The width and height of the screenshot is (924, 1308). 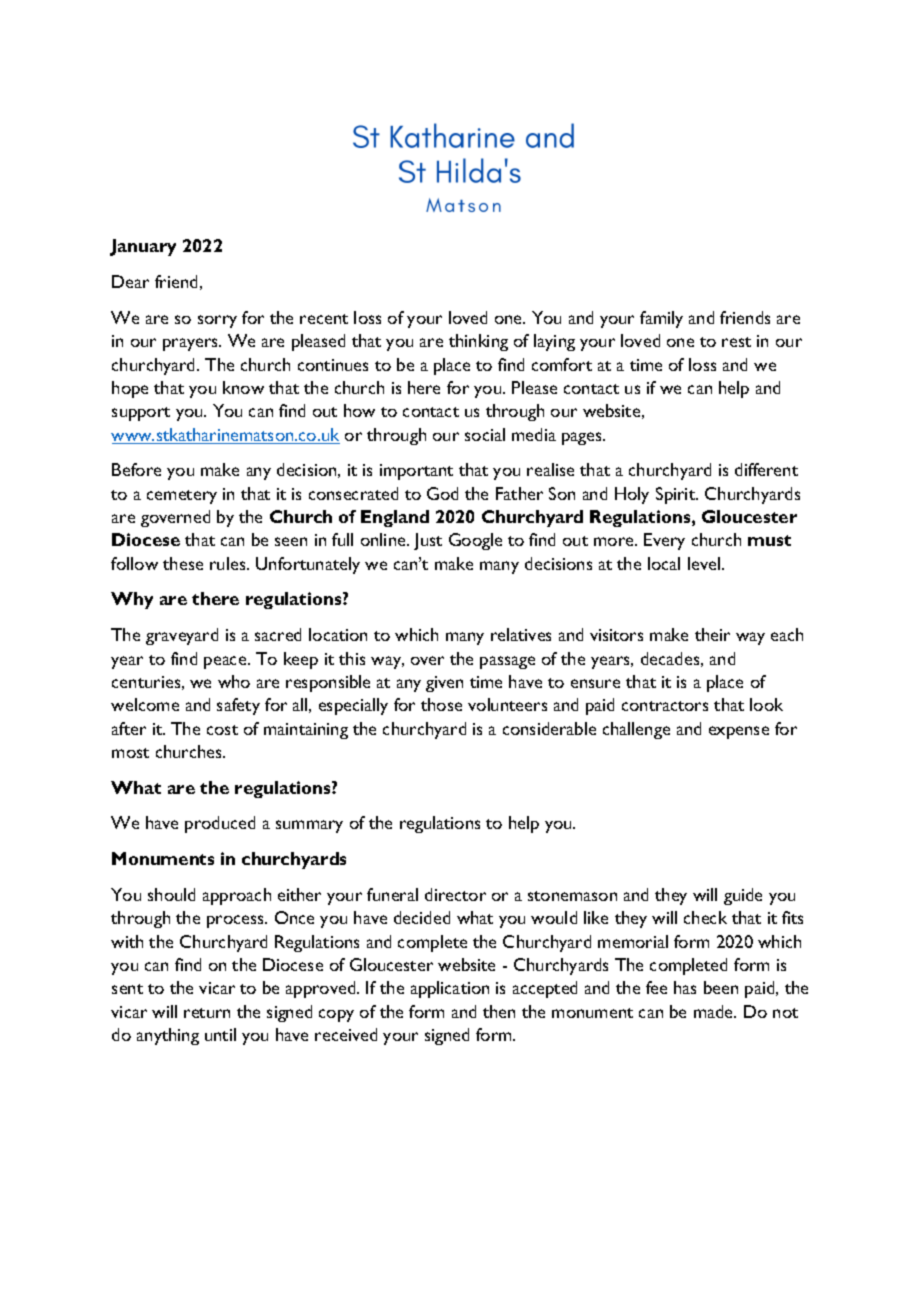 What do you see at coordinates (441, 704) in the screenshot?
I see `those` at bounding box center [441, 704].
